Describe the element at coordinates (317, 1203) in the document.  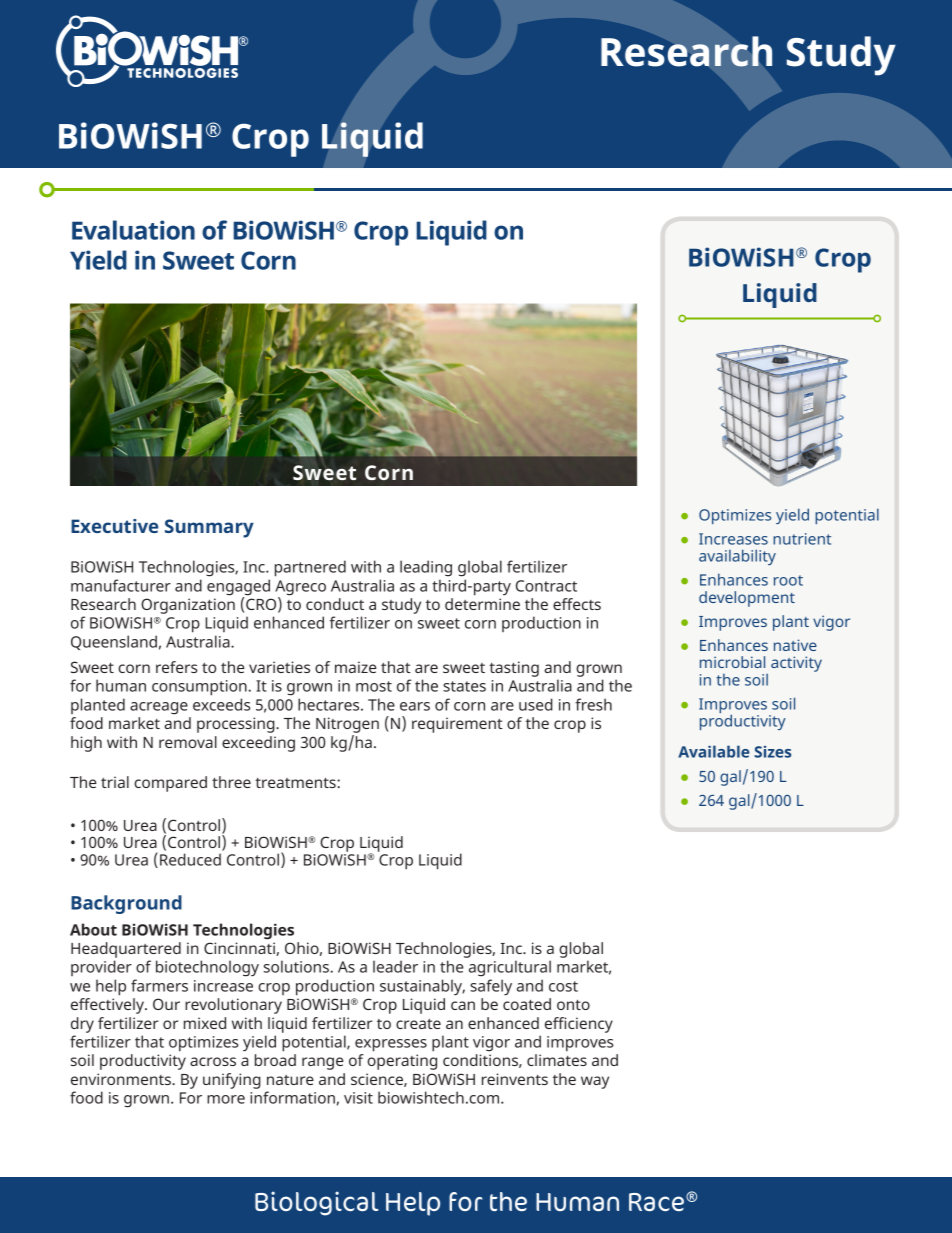
I see `Biological` at that location.
